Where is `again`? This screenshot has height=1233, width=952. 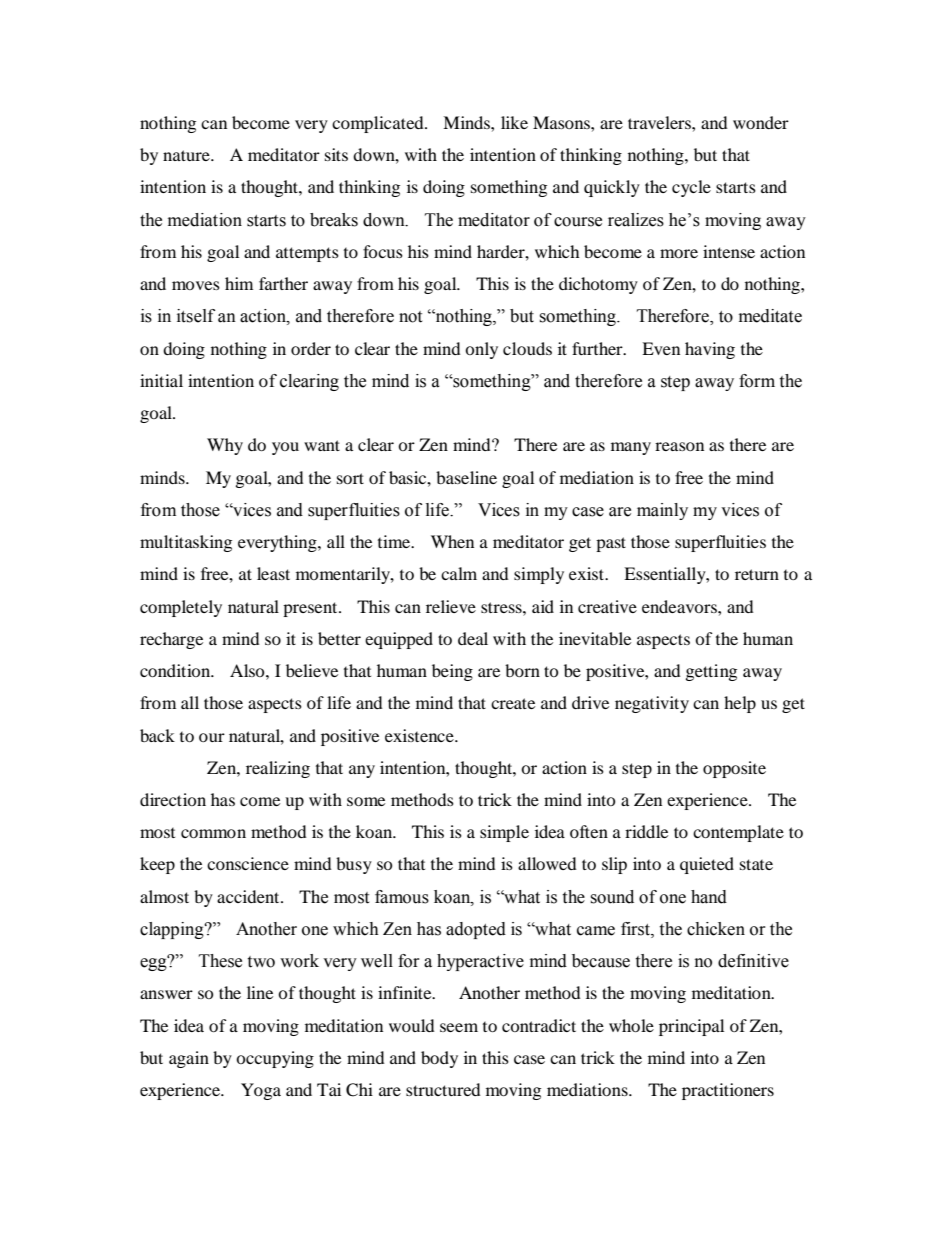 again is located at coordinates (189, 1059).
